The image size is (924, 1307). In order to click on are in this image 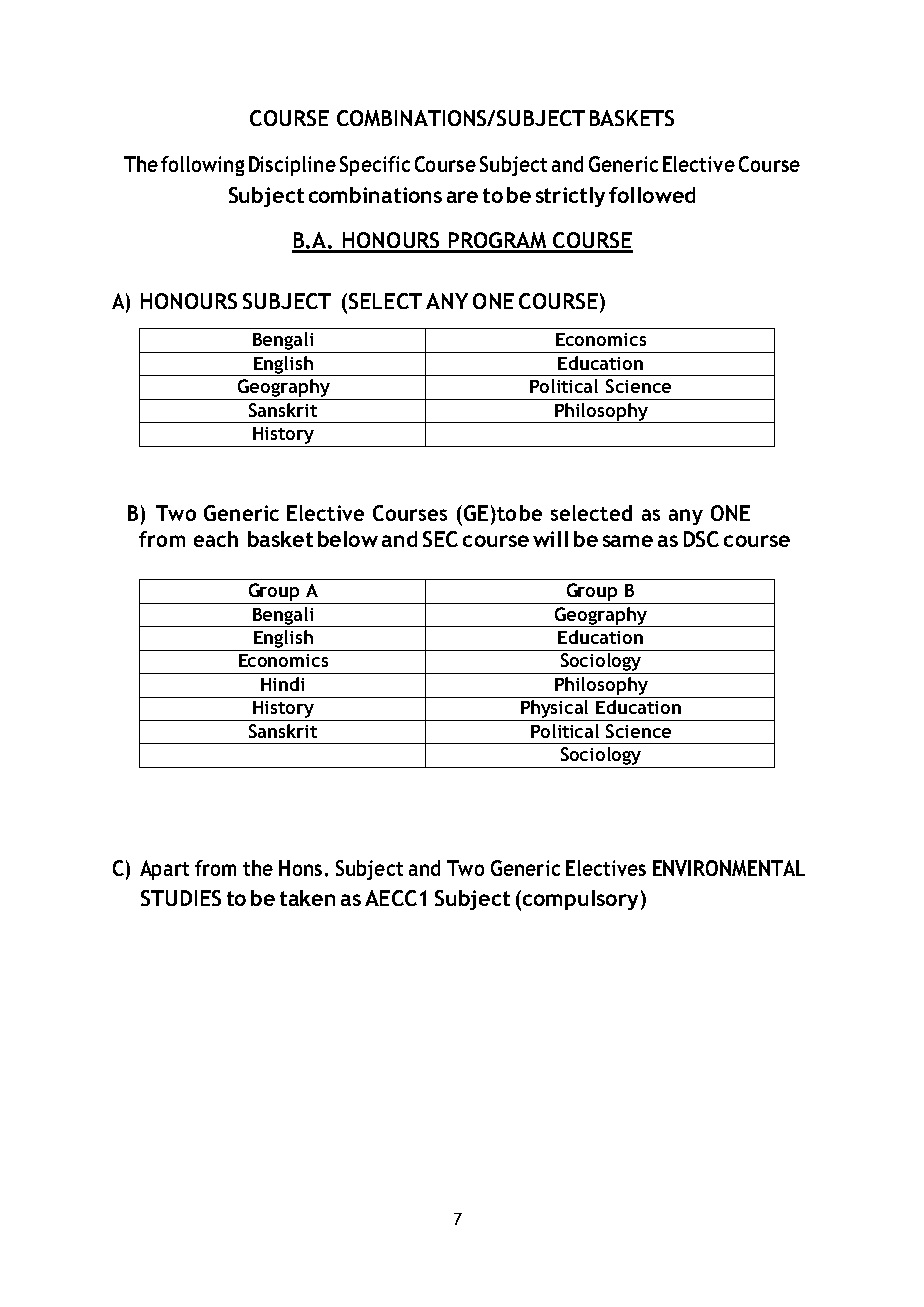, I will do `click(462, 197)`.
